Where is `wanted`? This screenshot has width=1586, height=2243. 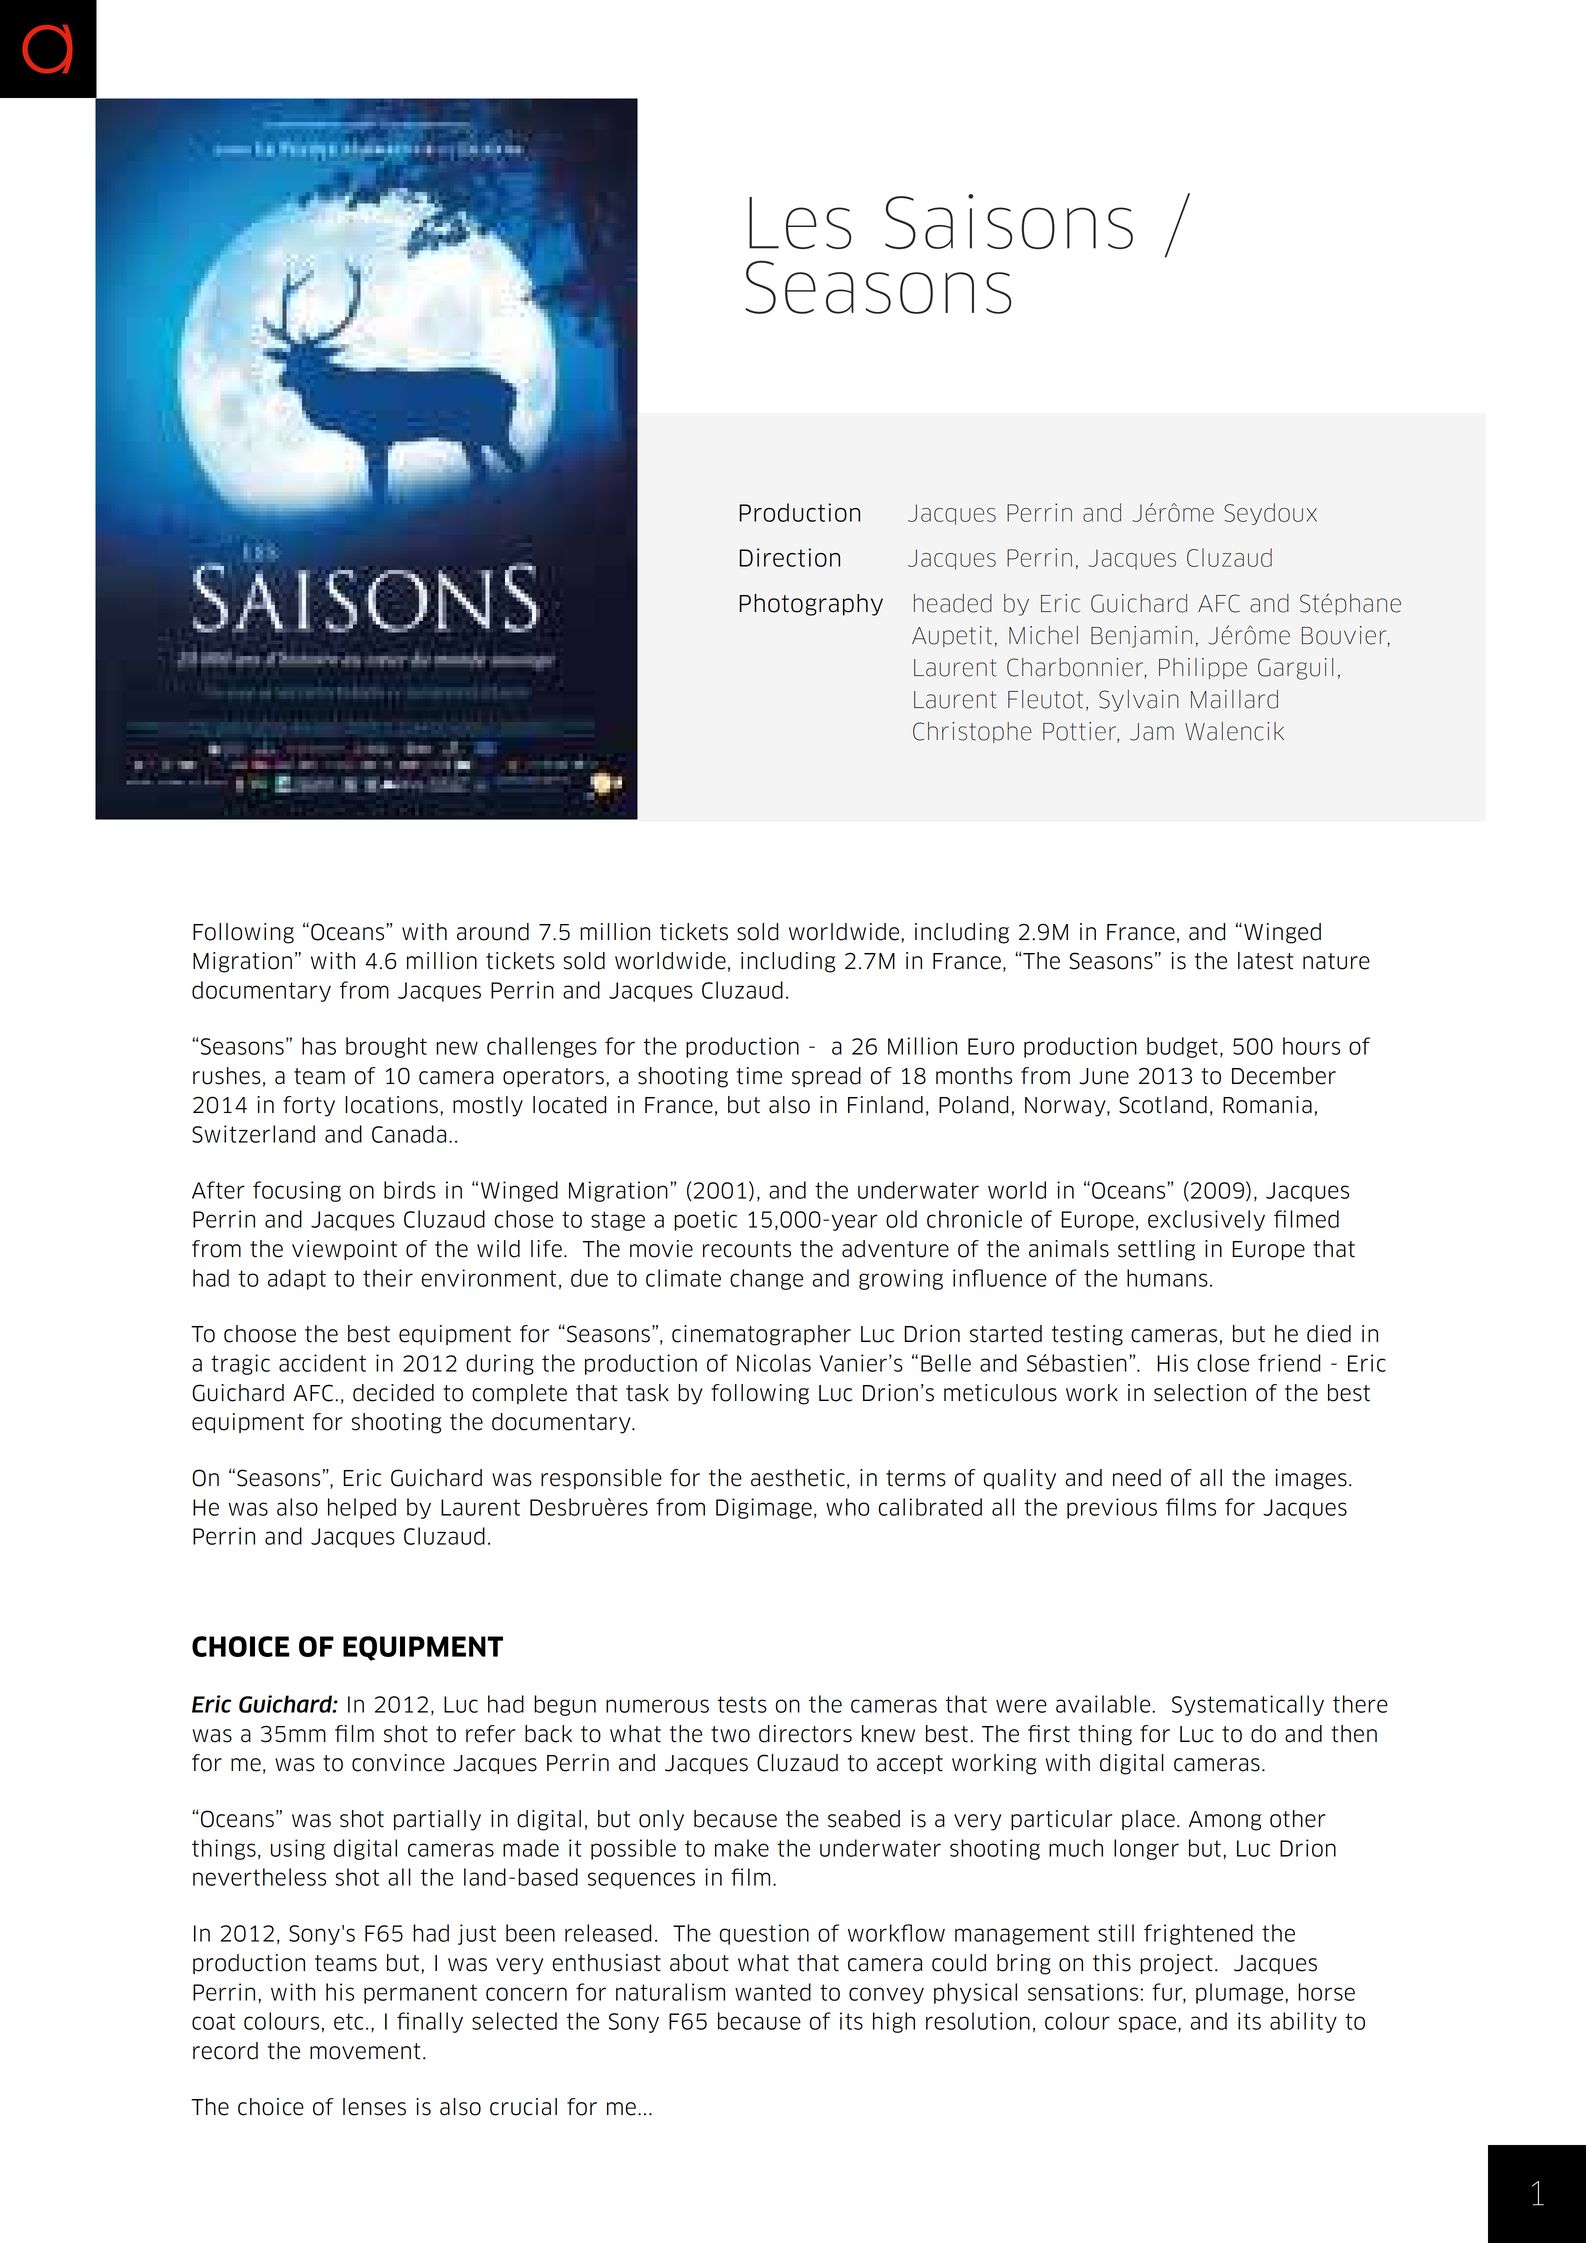 wanted is located at coordinates (773, 1992).
